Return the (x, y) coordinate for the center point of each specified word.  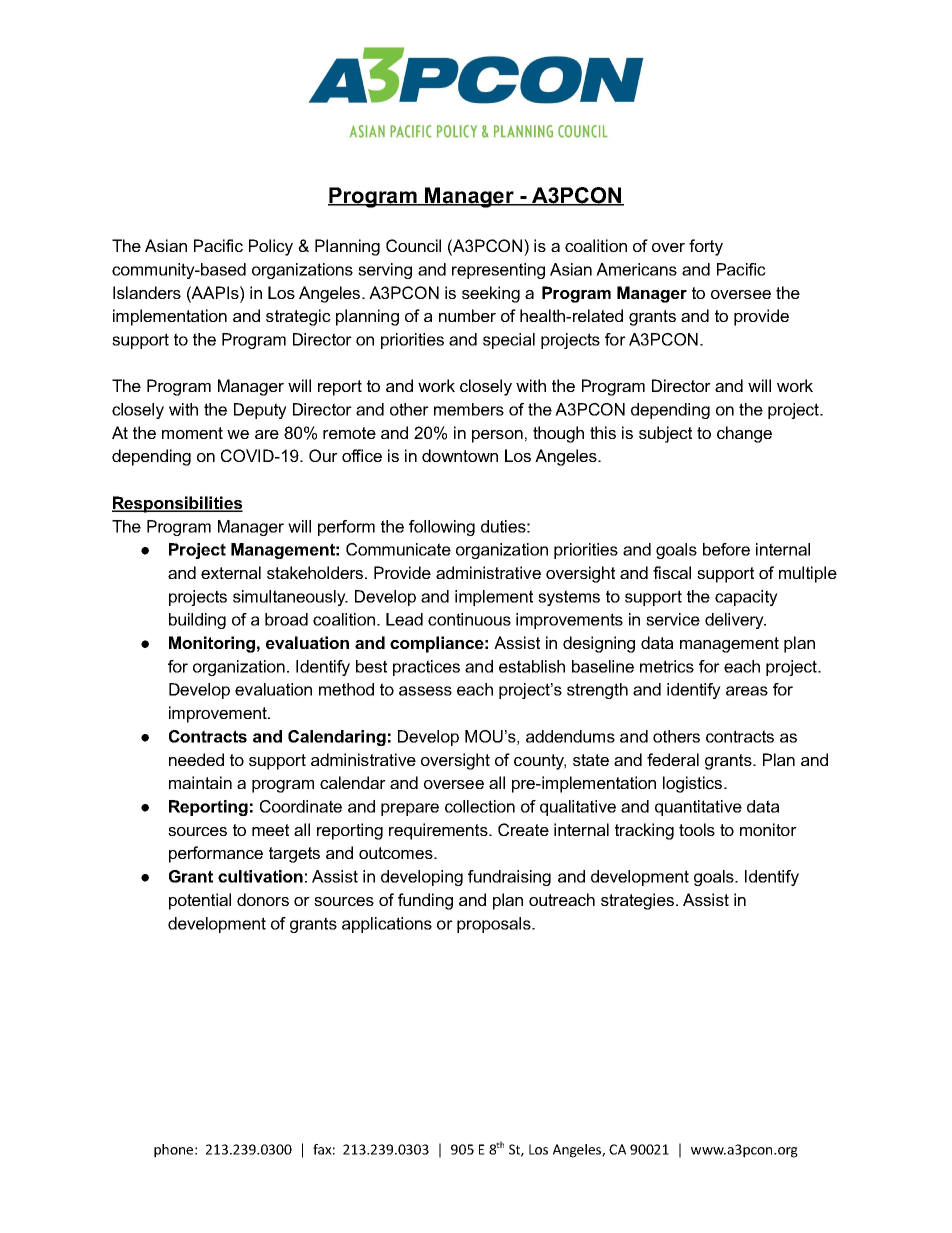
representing (498, 271)
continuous (469, 619)
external (231, 572)
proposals (495, 925)
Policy (271, 247)
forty (706, 247)
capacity (746, 598)
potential (200, 901)
